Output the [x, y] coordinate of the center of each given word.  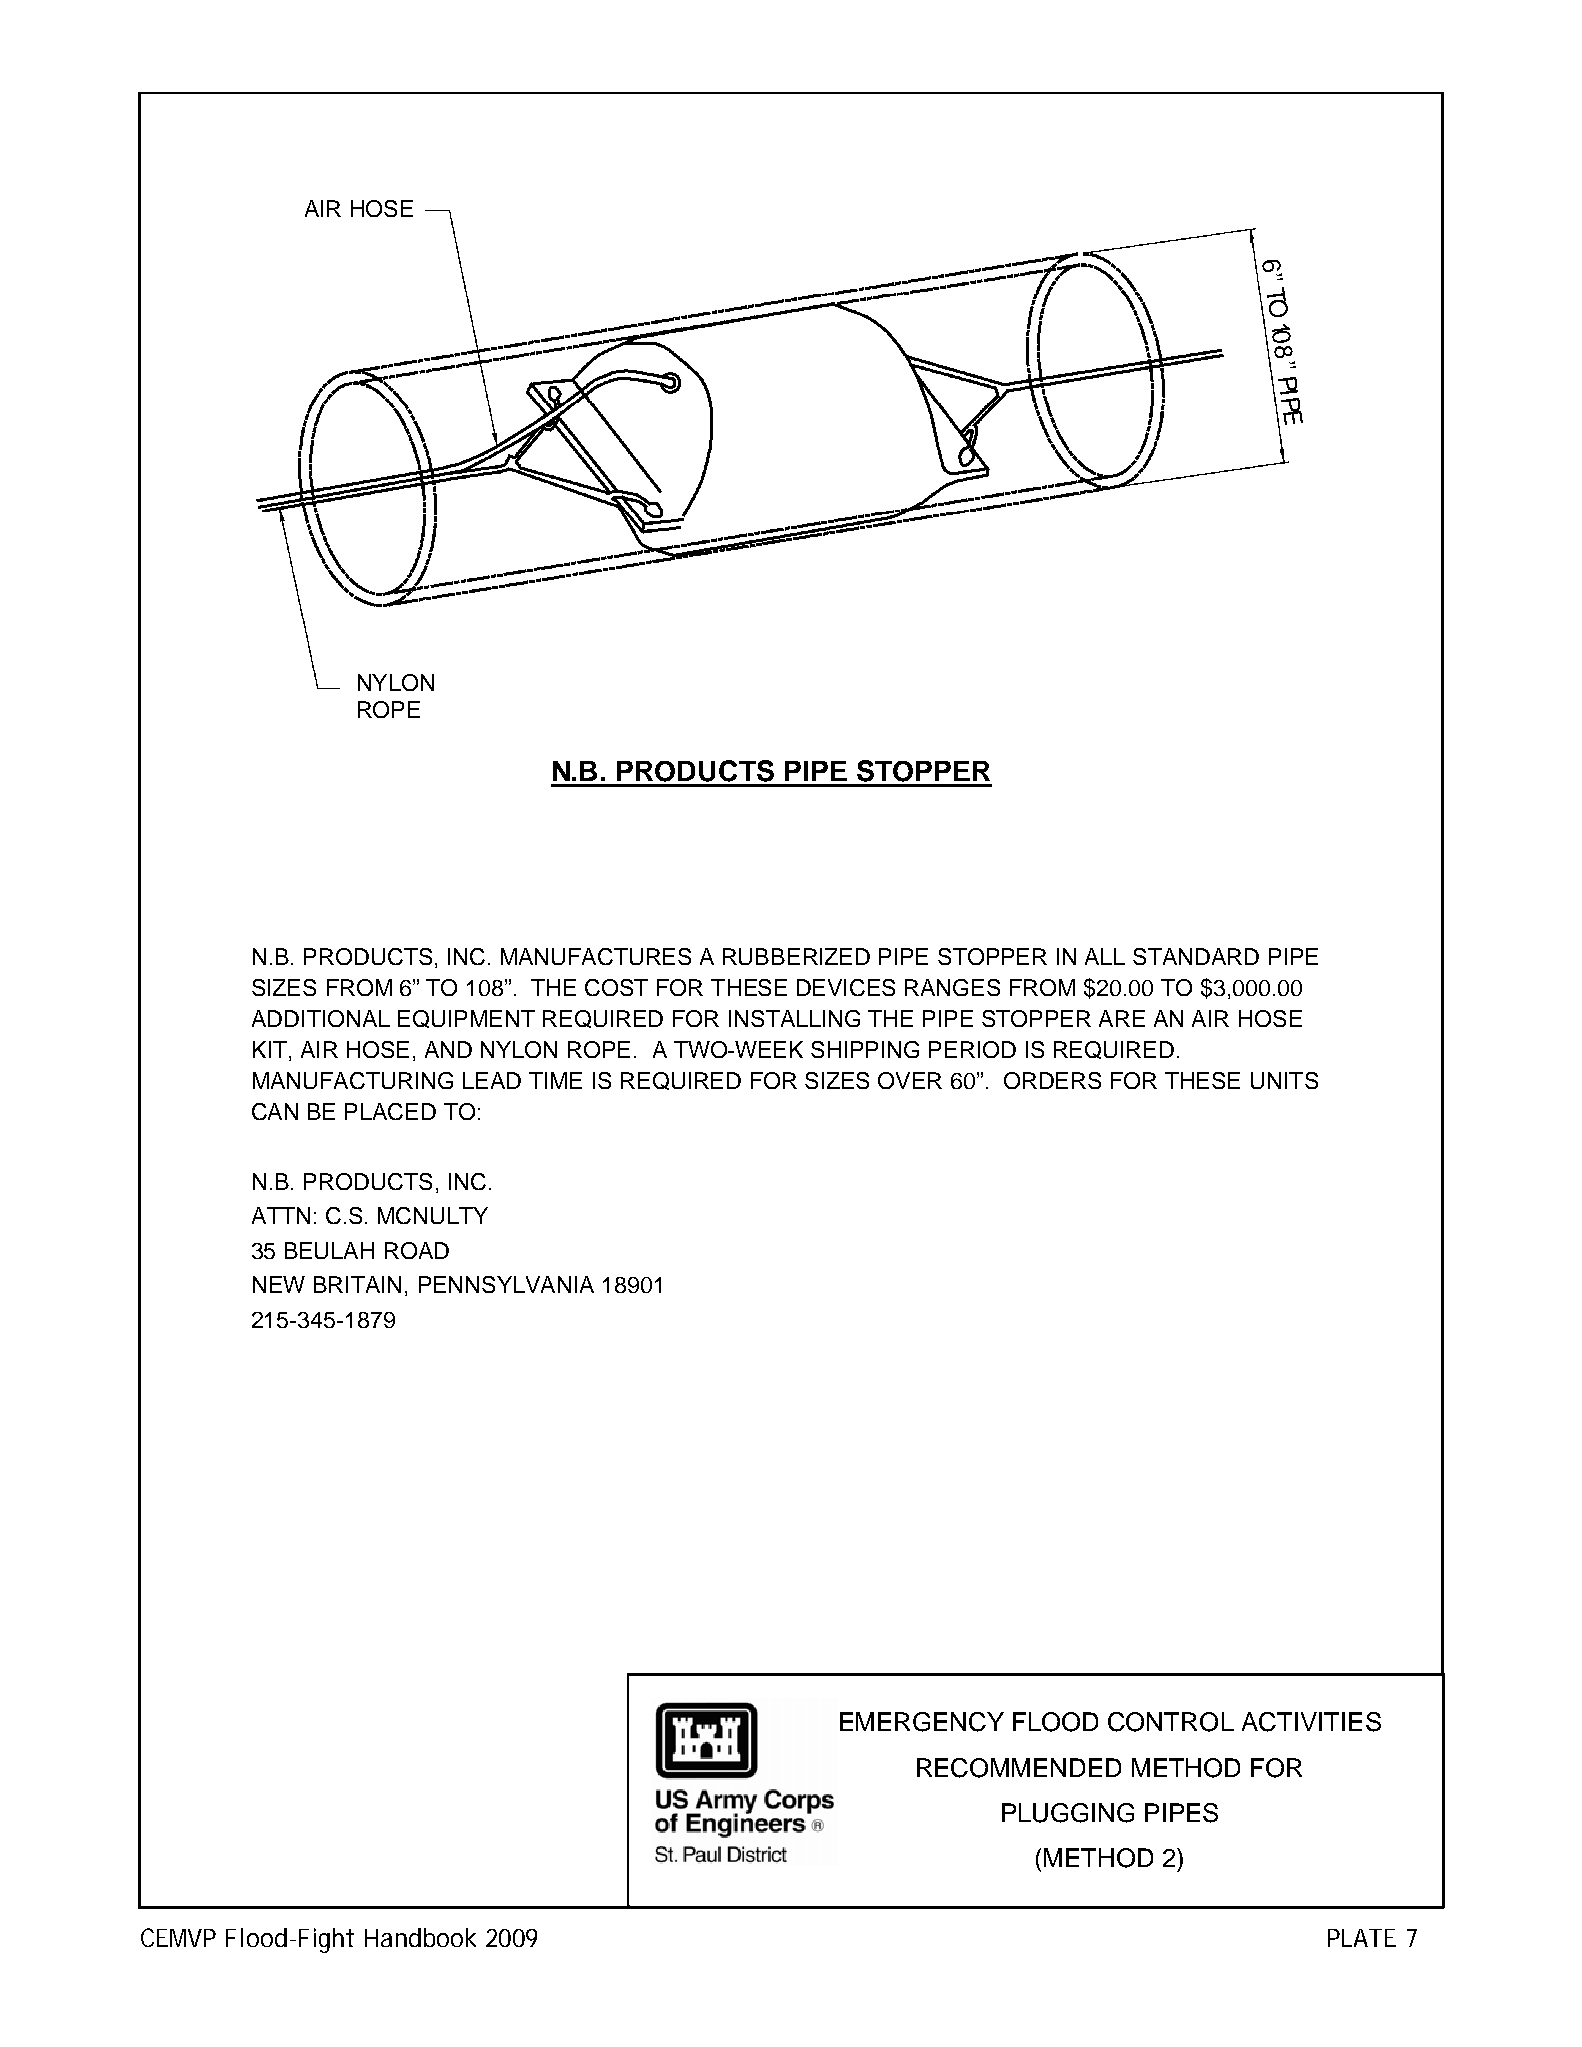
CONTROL [1171, 1722]
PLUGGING [1068, 1813]
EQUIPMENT [466, 1019]
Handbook [420, 1937]
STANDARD [1196, 956]
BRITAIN [357, 1284]
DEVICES [846, 987]
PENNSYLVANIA [506, 1284]
